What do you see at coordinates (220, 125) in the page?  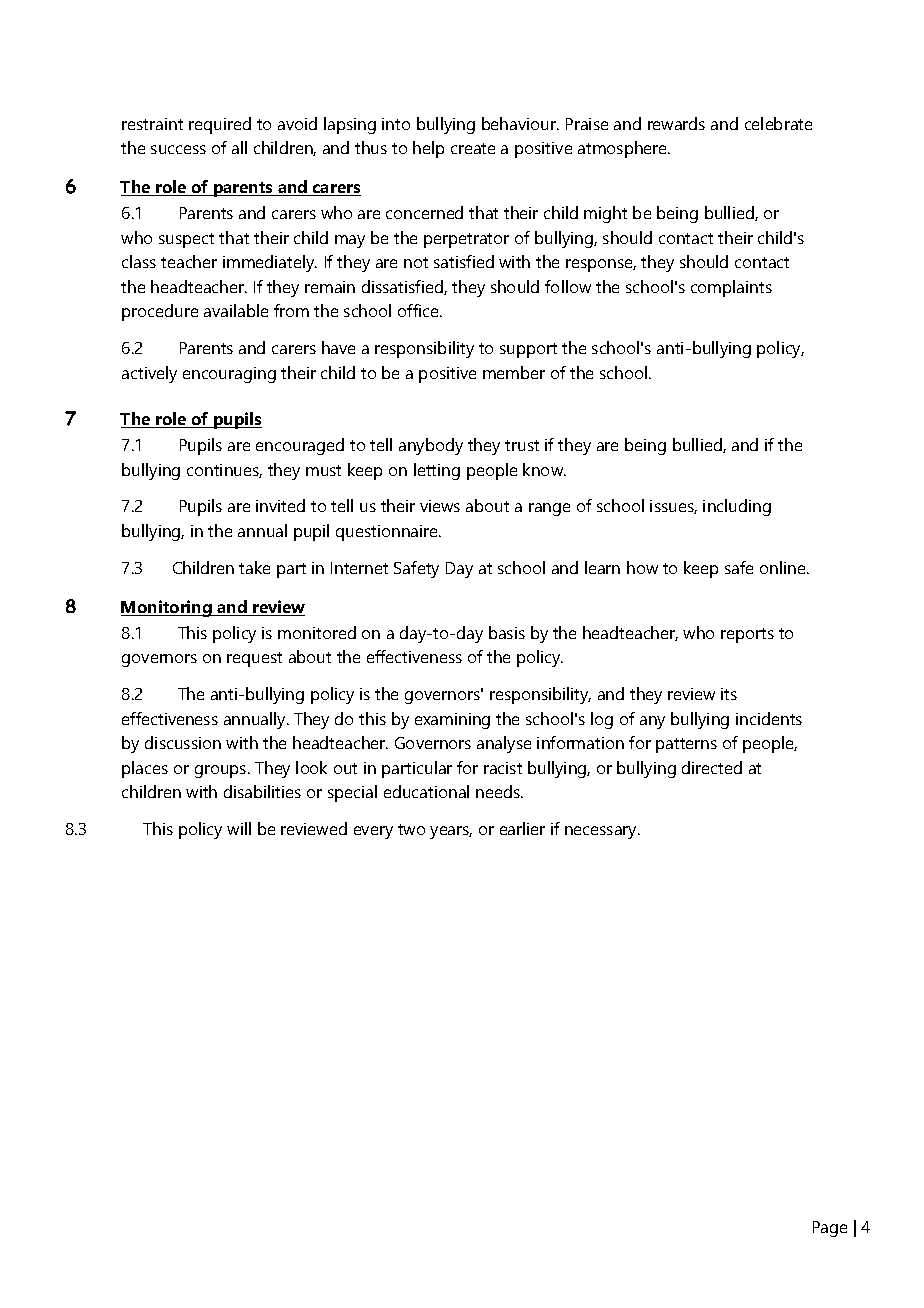 I see `required` at bounding box center [220, 125].
